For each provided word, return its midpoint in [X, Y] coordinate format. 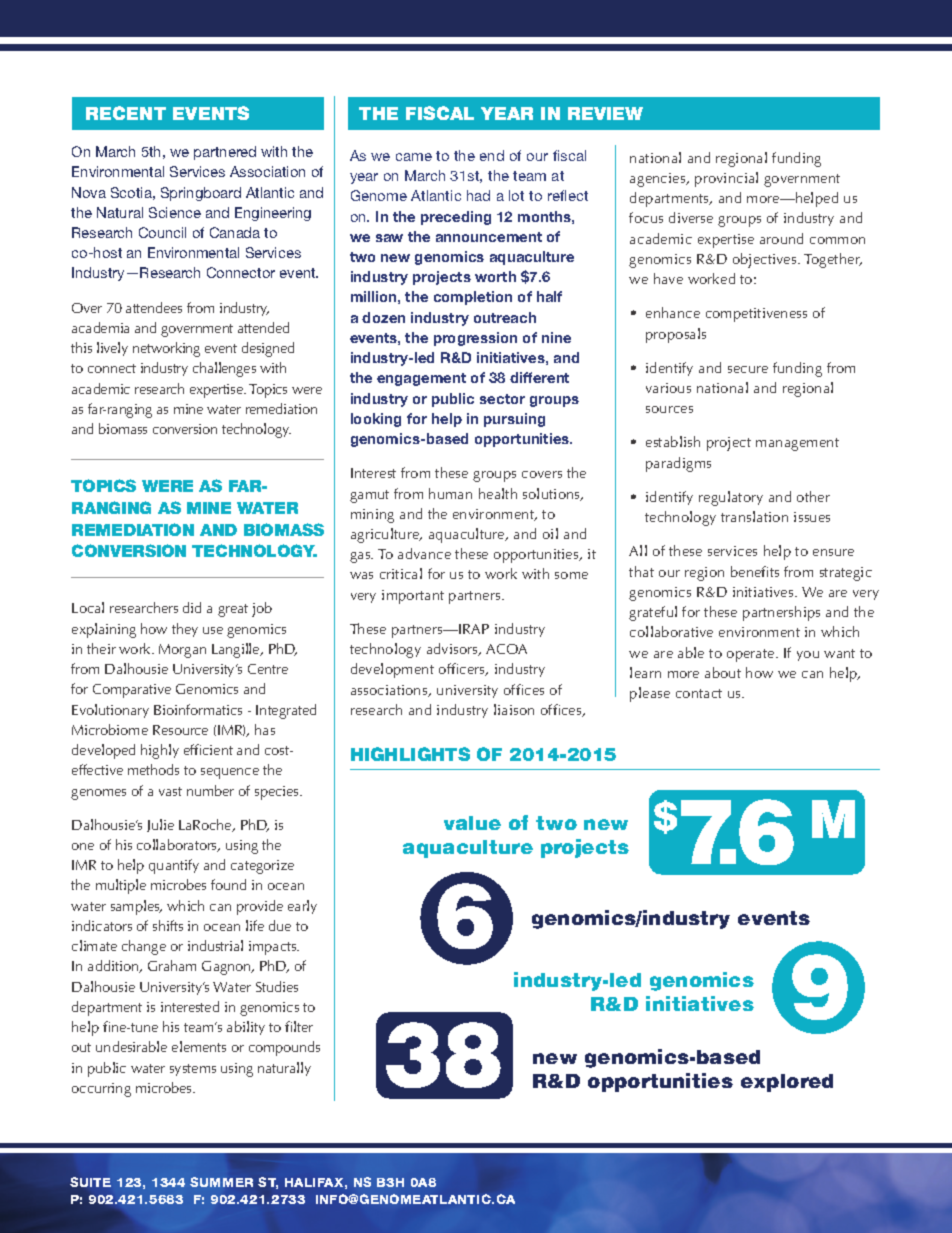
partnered [225, 153]
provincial [726, 179]
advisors [453, 649]
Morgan [182, 651]
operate [752, 655]
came [414, 157]
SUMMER [221, 1182]
